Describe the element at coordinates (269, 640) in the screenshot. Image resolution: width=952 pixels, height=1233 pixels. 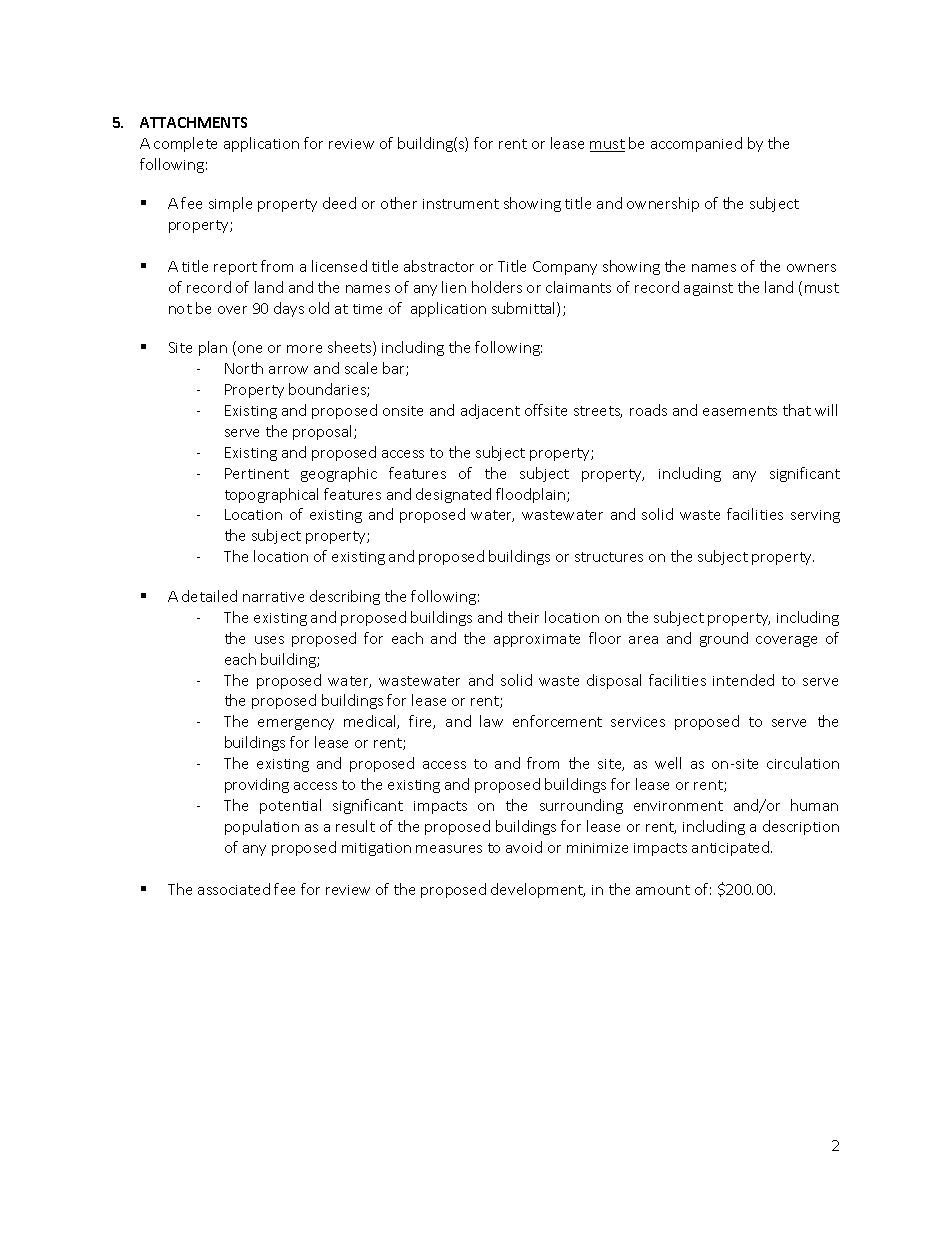
I see `uses` at that location.
